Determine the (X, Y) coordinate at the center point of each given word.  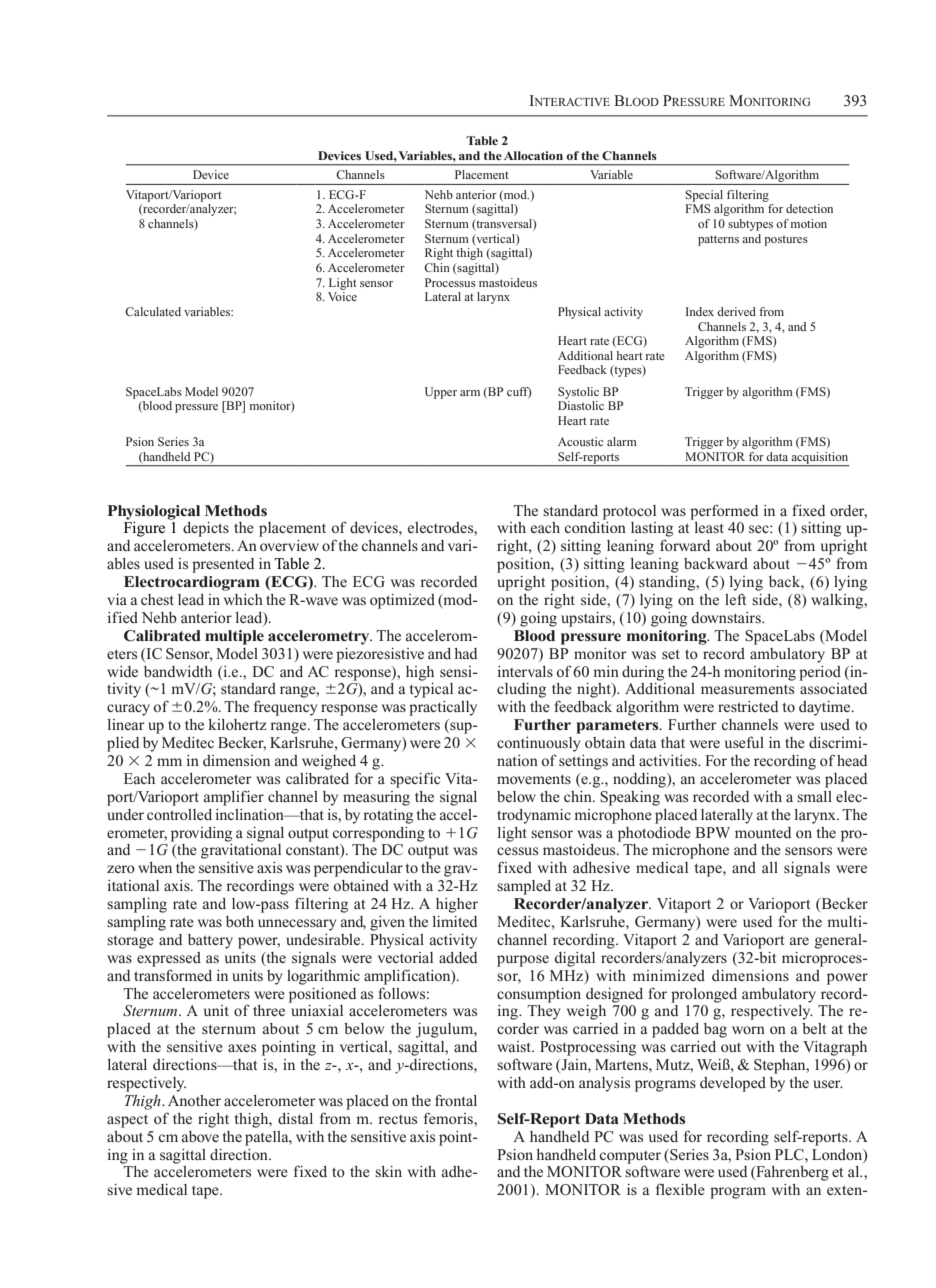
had (465, 653)
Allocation (533, 155)
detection (809, 208)
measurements (747, 689)
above (200, 1136)
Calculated (153, 311)
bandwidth (178, 671)
